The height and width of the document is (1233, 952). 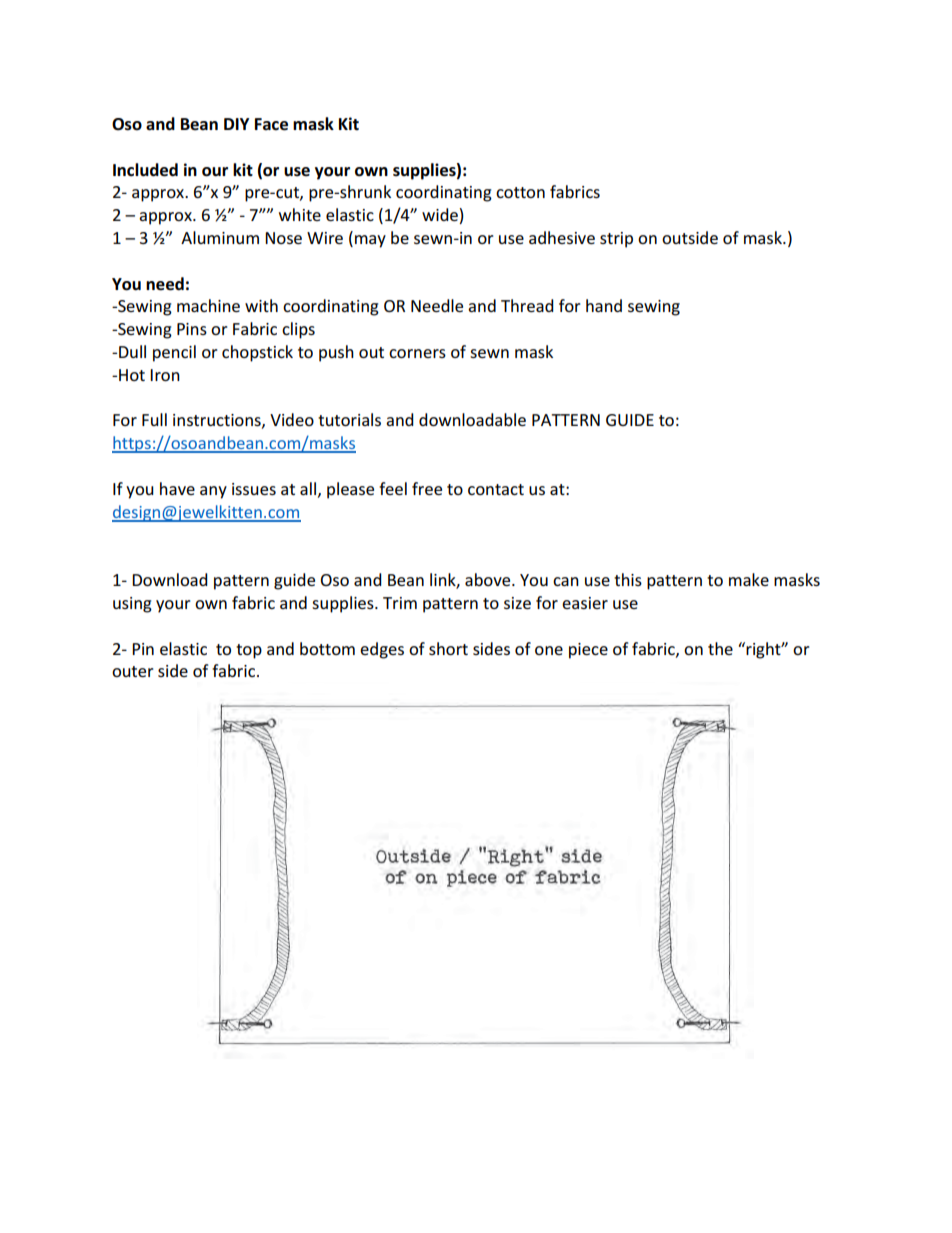 What do you see at coordinates (417, 353) in the document?
I see `corners` at bounding box center [417, 353].
